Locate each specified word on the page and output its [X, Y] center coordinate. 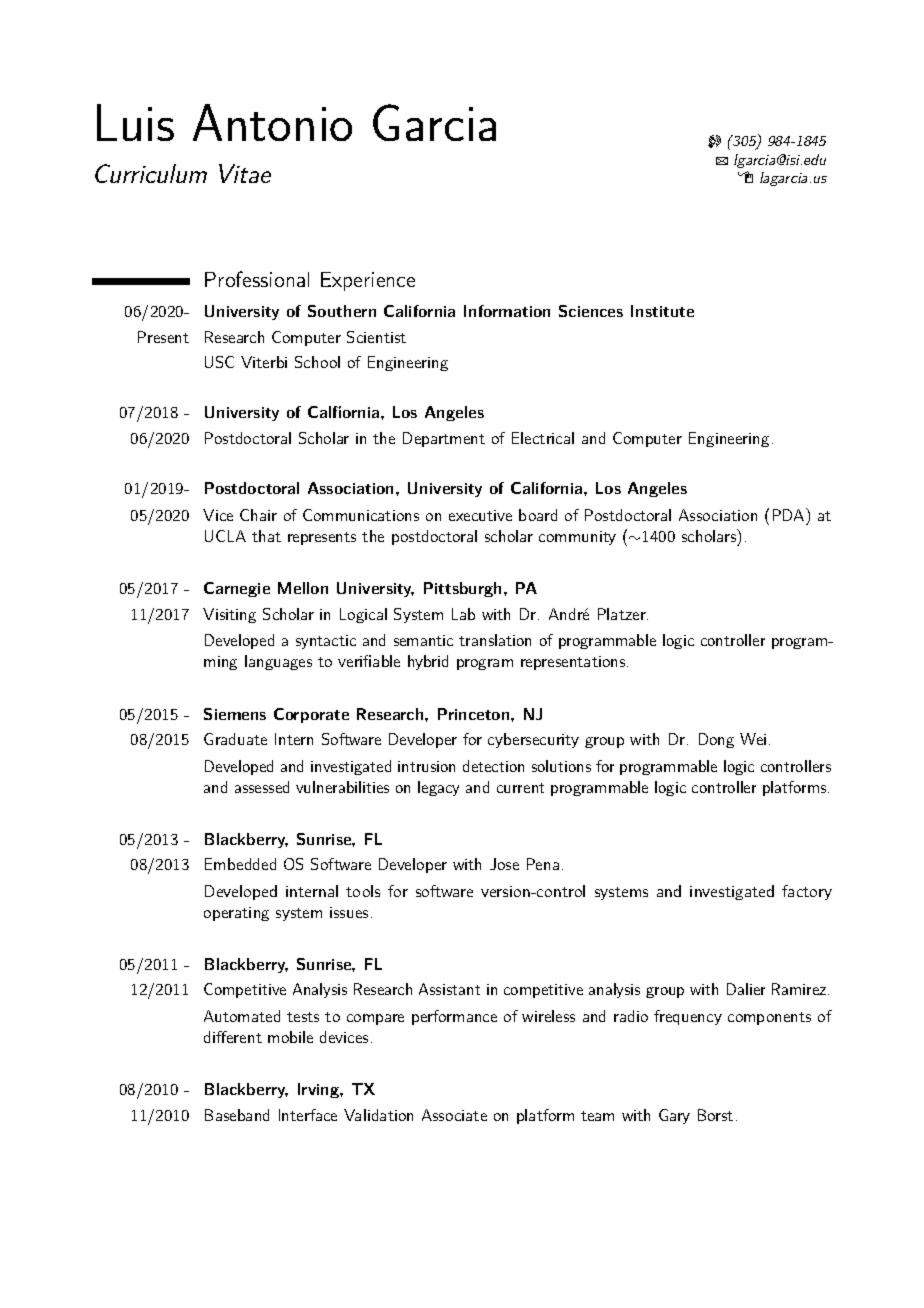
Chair [258, 515]
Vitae [245, 173]
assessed [262, 787]
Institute [662, 311]
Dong [716, 740]
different [233, 1037]
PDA [788, 515]
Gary [674, 1116]
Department [444, 439]
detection [493, 766]
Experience [368, 281]
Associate [454, 1115]
